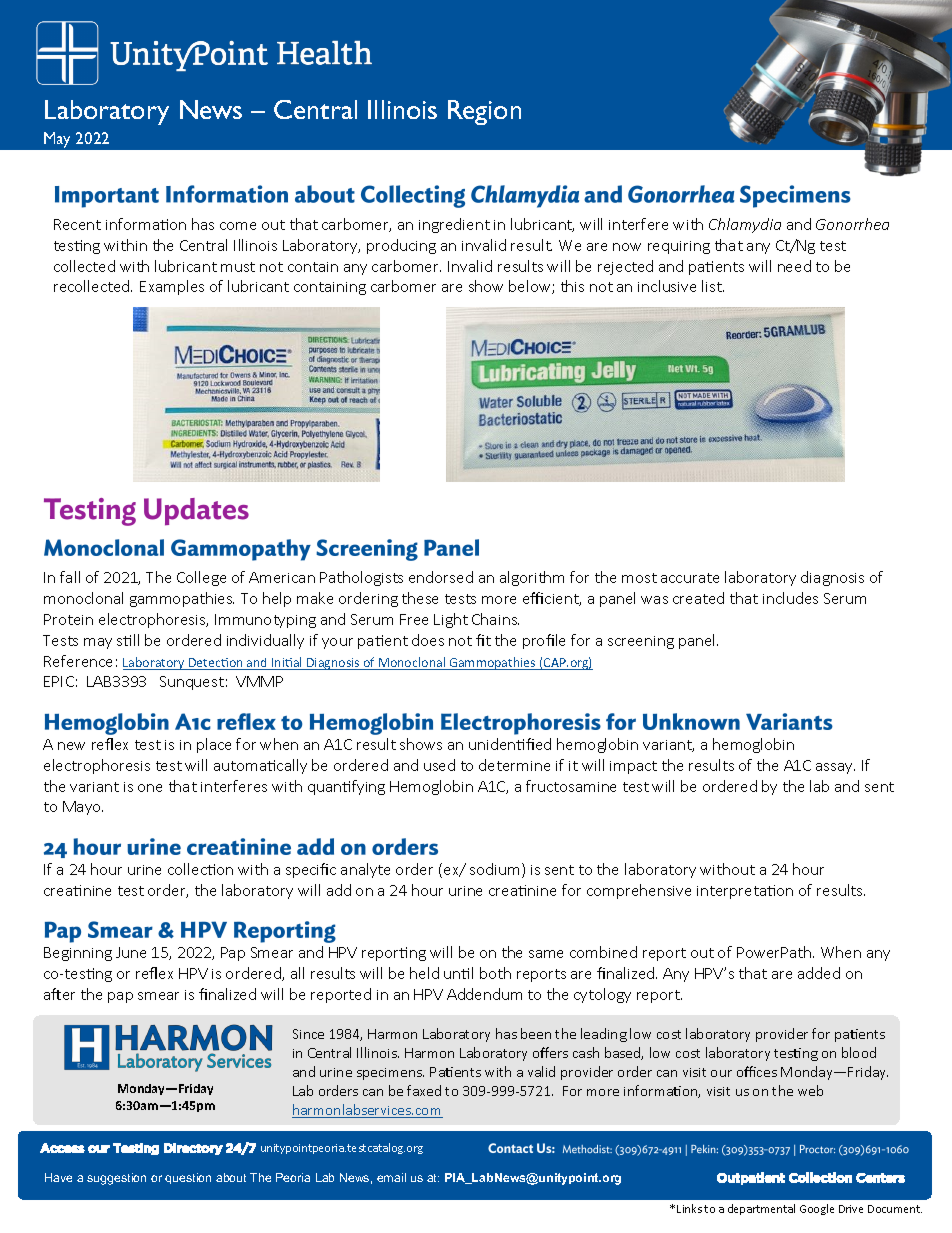  I want to click on fit, so click(483, 640).
